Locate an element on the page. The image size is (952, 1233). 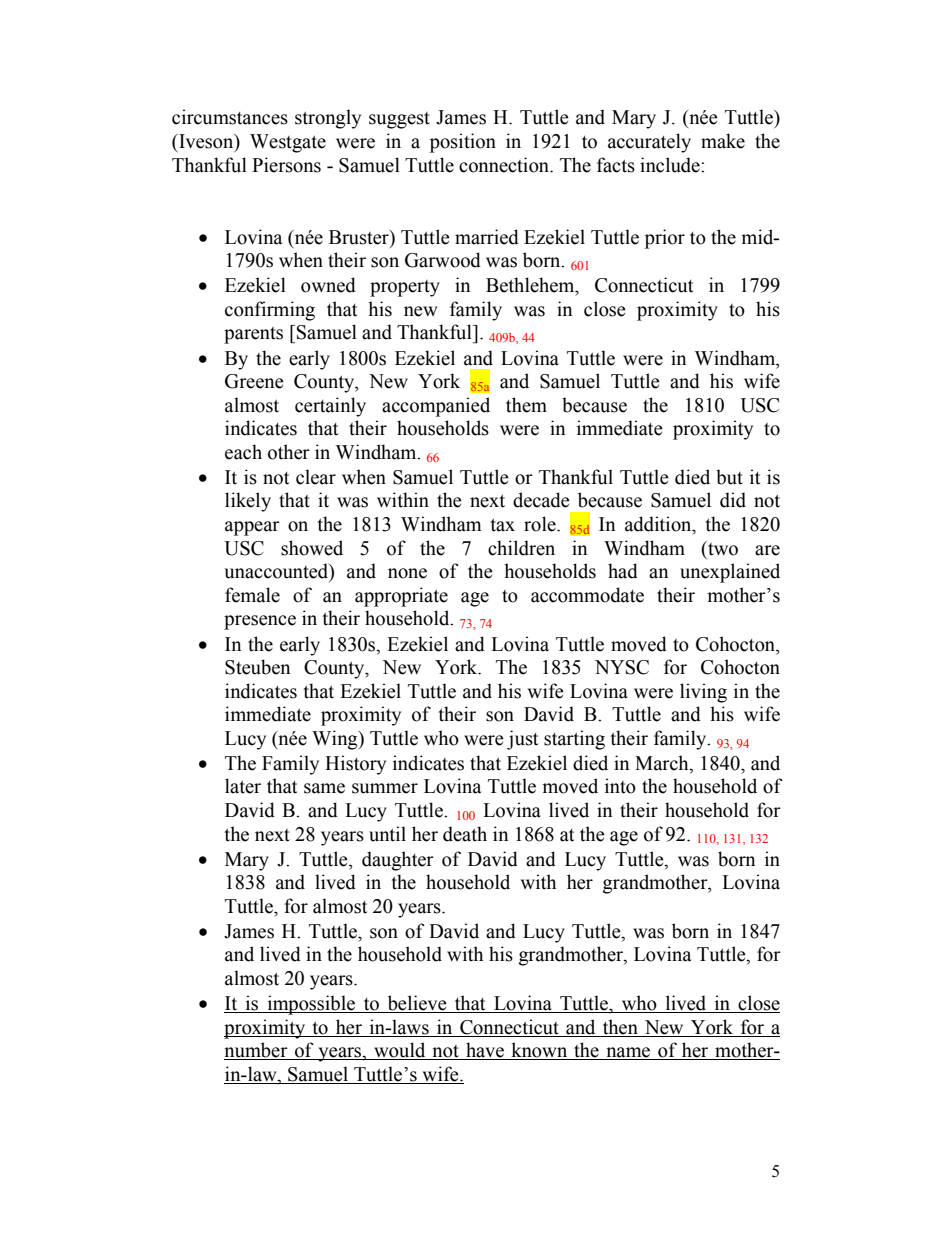
impossible is located at coordinates (311, 1005).
